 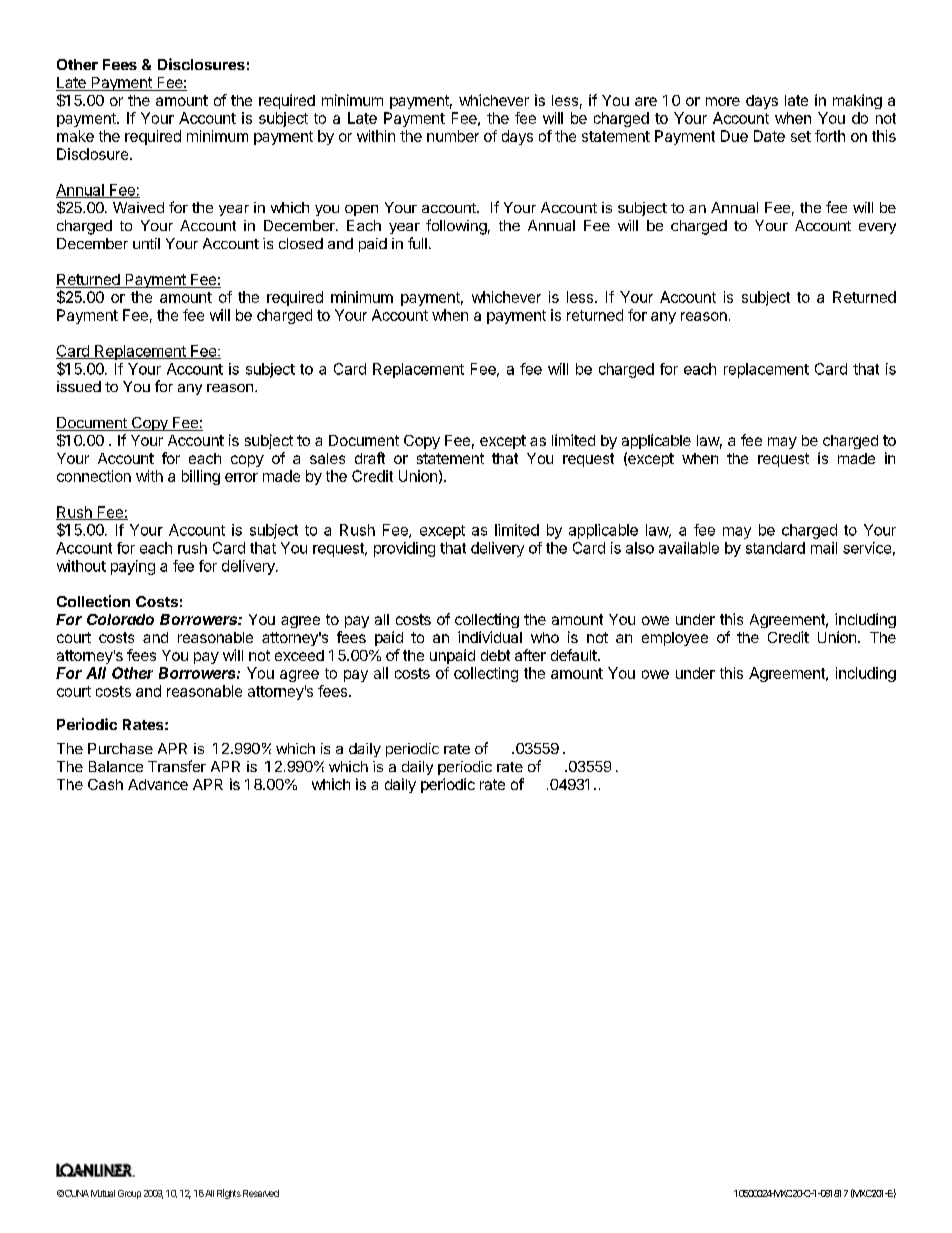 What do you see at coordinates (675, 639) in the page?
I see `employee` at bounding box center [675, 639].
